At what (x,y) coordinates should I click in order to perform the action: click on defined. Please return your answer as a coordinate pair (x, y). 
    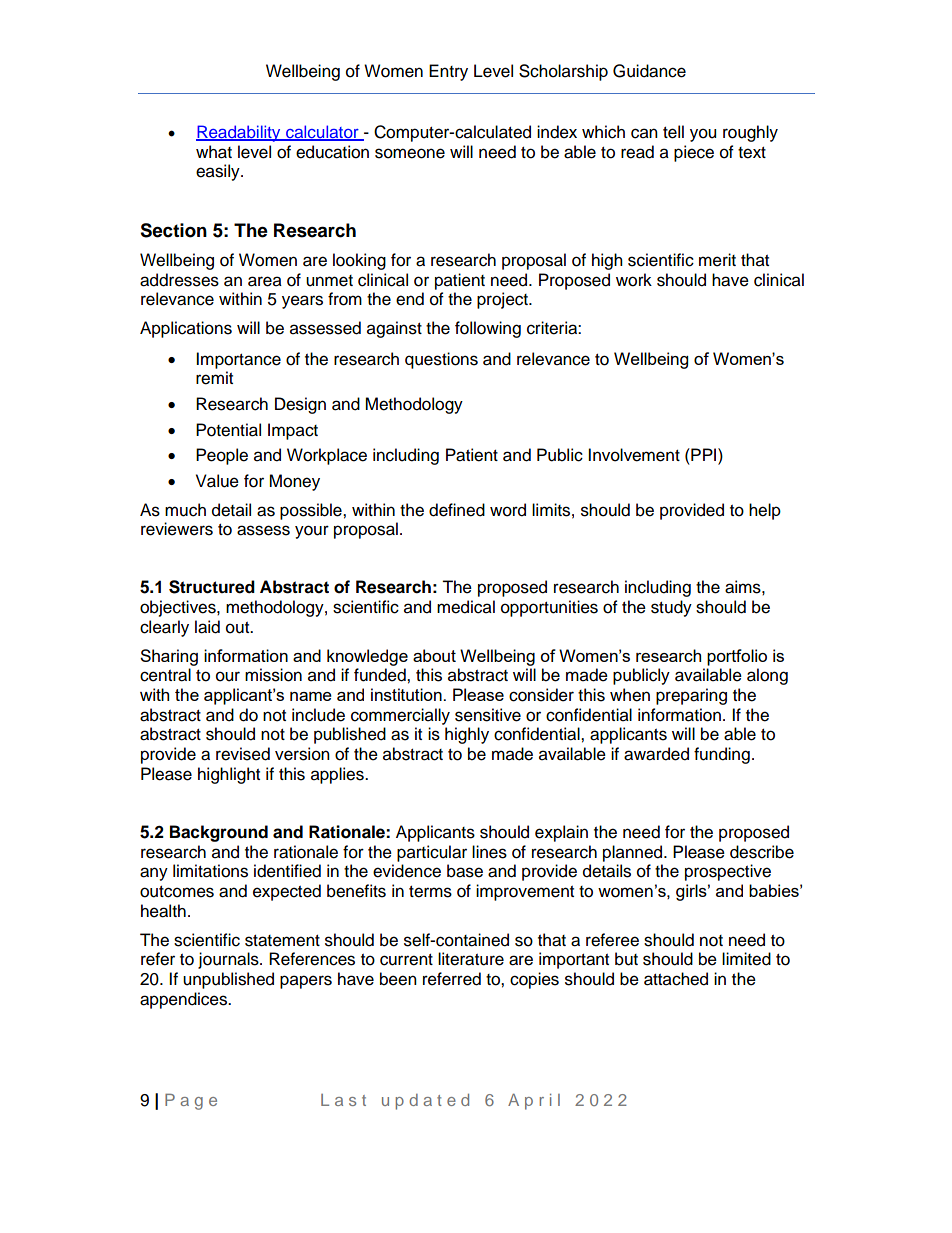
    Looking at the image, I should click on (457, 510).
